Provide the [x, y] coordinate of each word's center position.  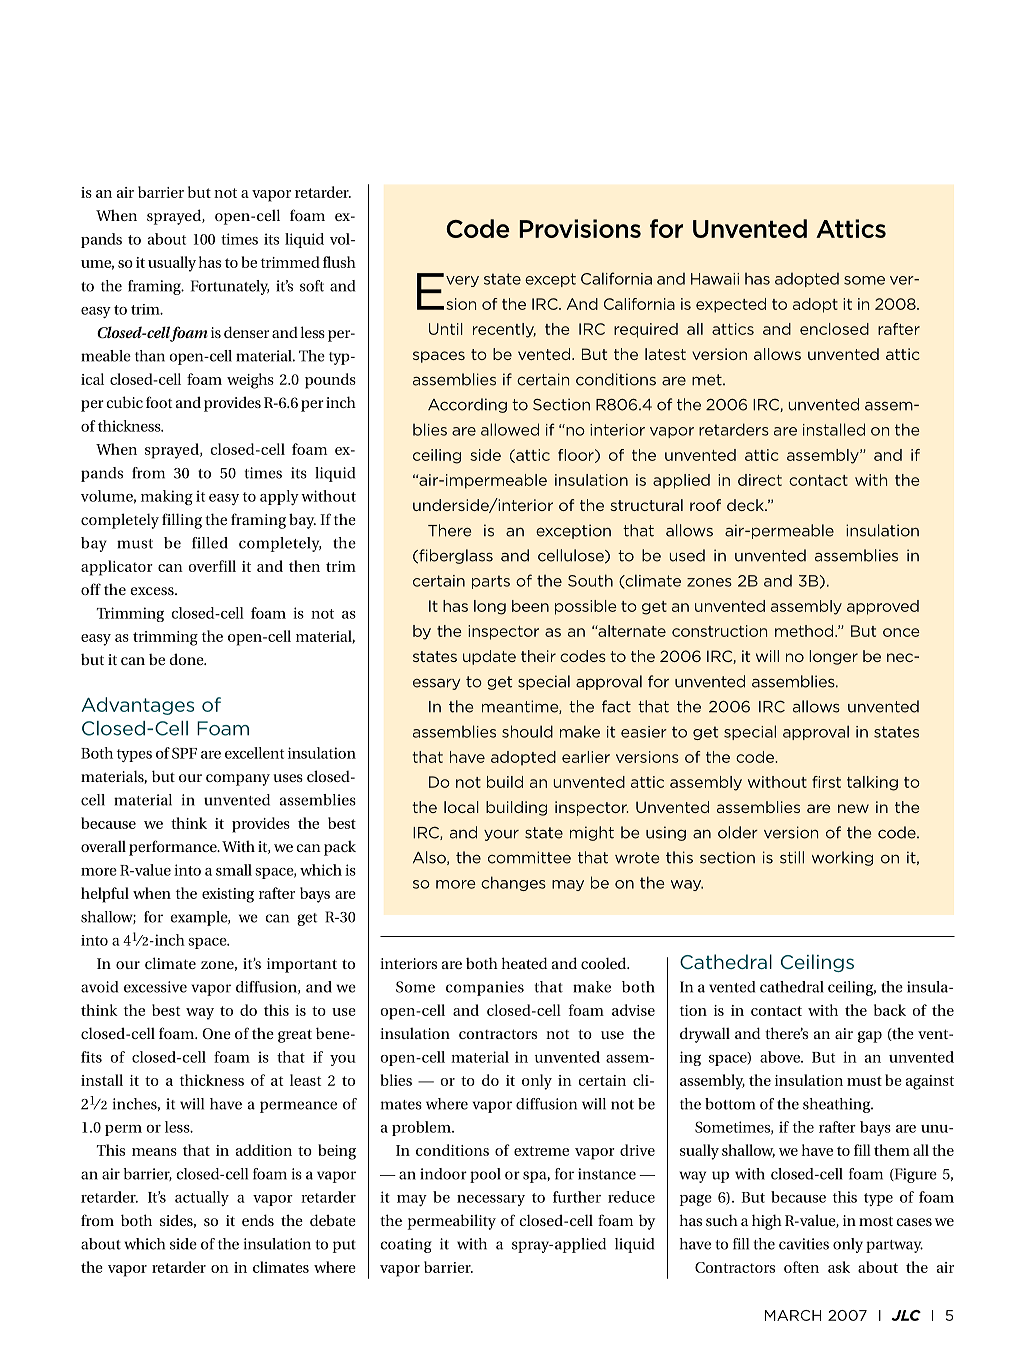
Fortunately [230, 287]
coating [406, 1245]
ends [258, 1220]
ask [839, 1267]
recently [504, 330]
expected [731, 305]
